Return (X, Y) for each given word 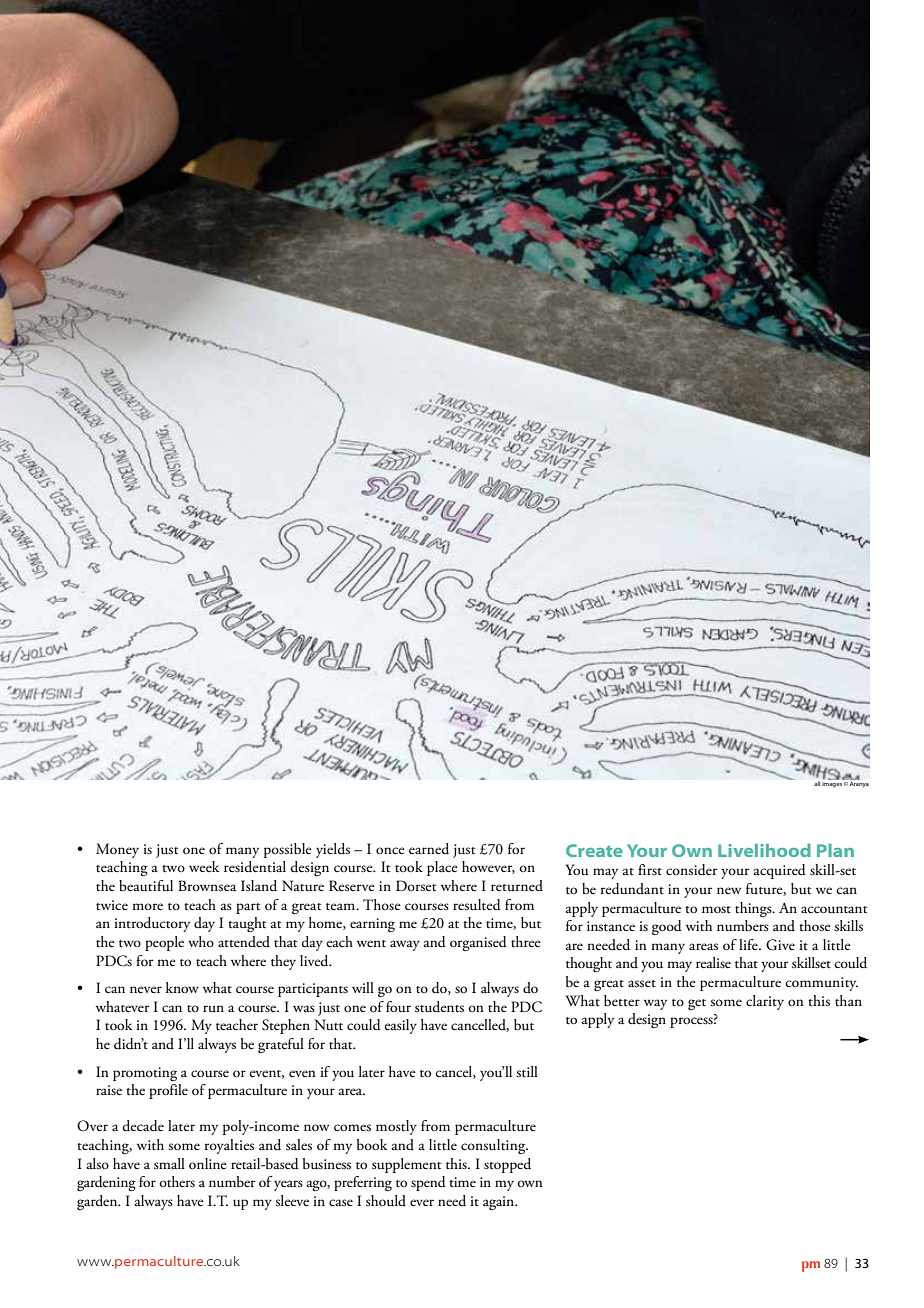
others (177, 1182)
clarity (765, 1002)
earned (429, 849)
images (833, 783)
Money (117, 850)
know (182, 987)
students (439, 1007)
